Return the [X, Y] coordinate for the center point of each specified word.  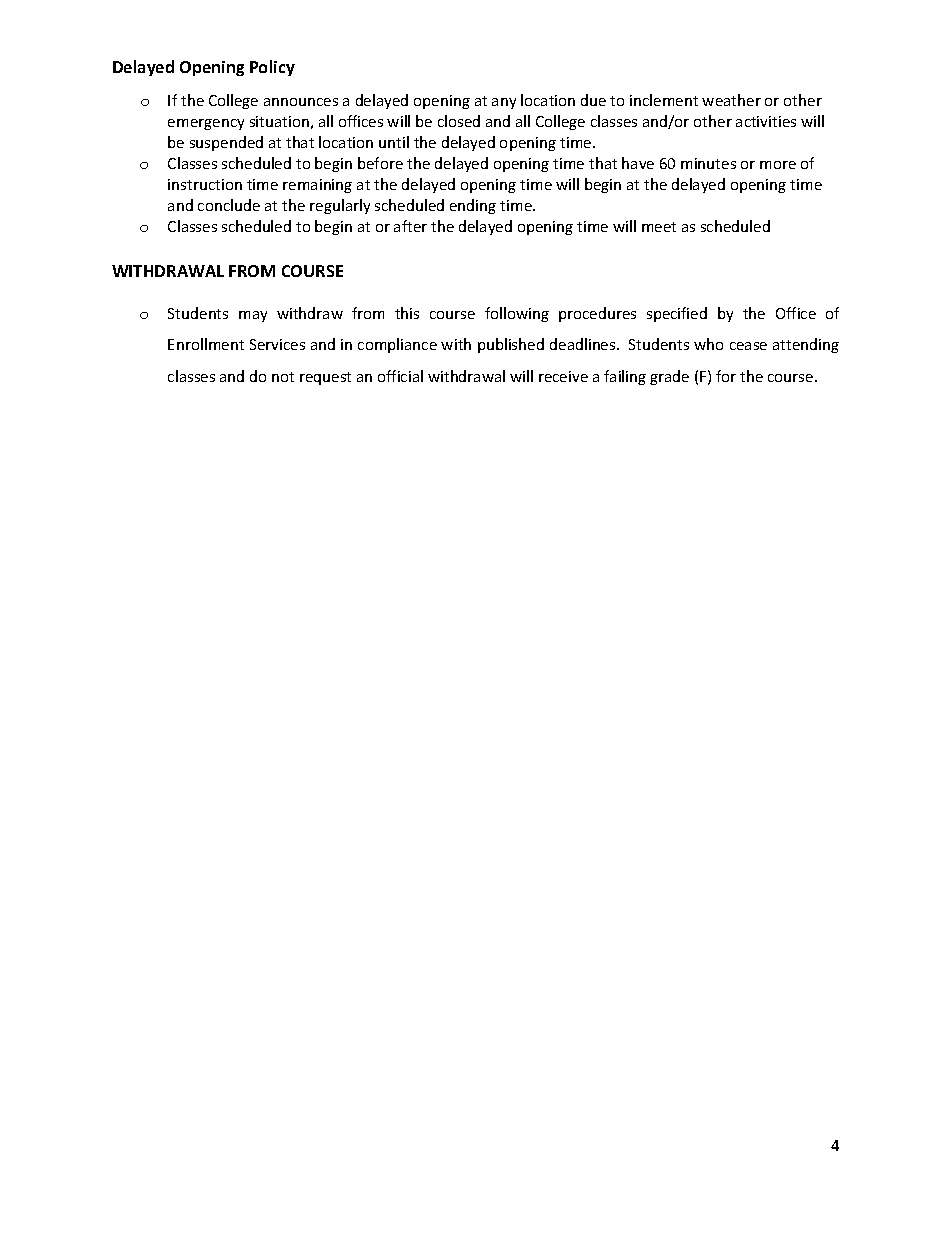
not [283, 377]
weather [731, 100]
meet [659, 227]
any [504, 103]
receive [563, 376]
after [410, 226]
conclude [229, 205]
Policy [272, 68]
